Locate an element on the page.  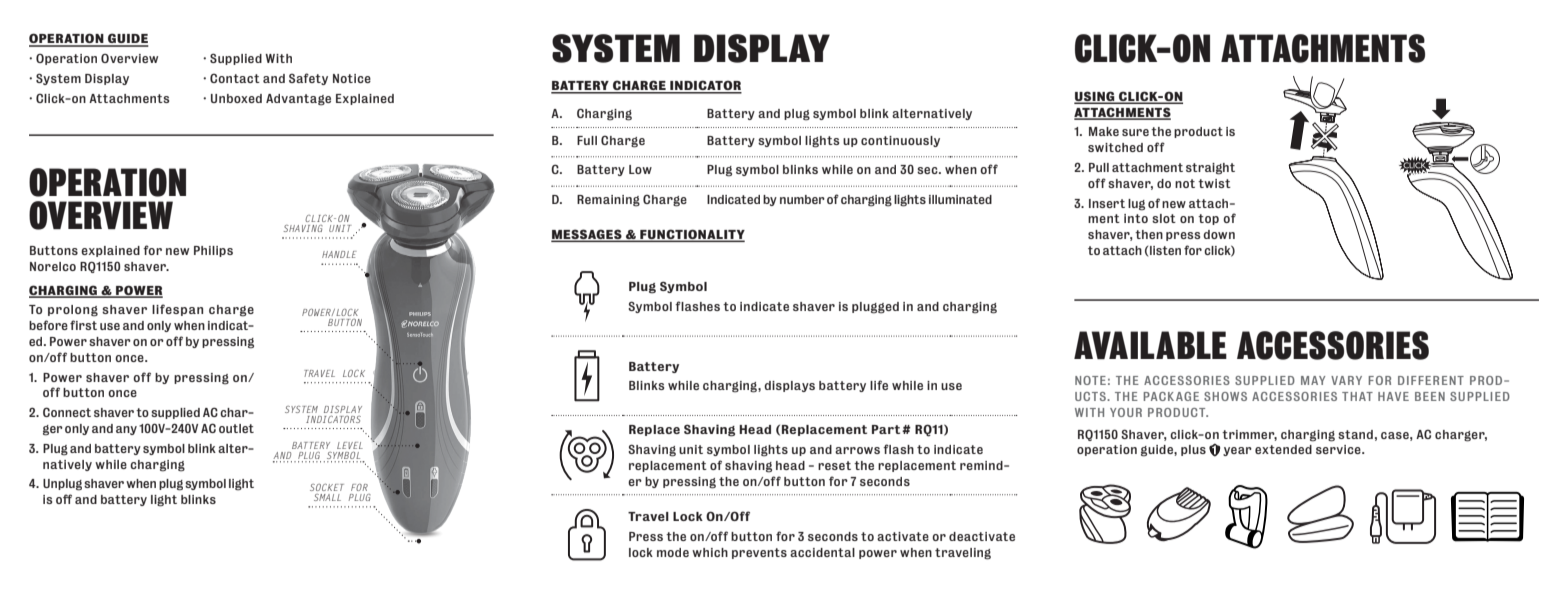
SMALL is located at coordinates (327, 497).
